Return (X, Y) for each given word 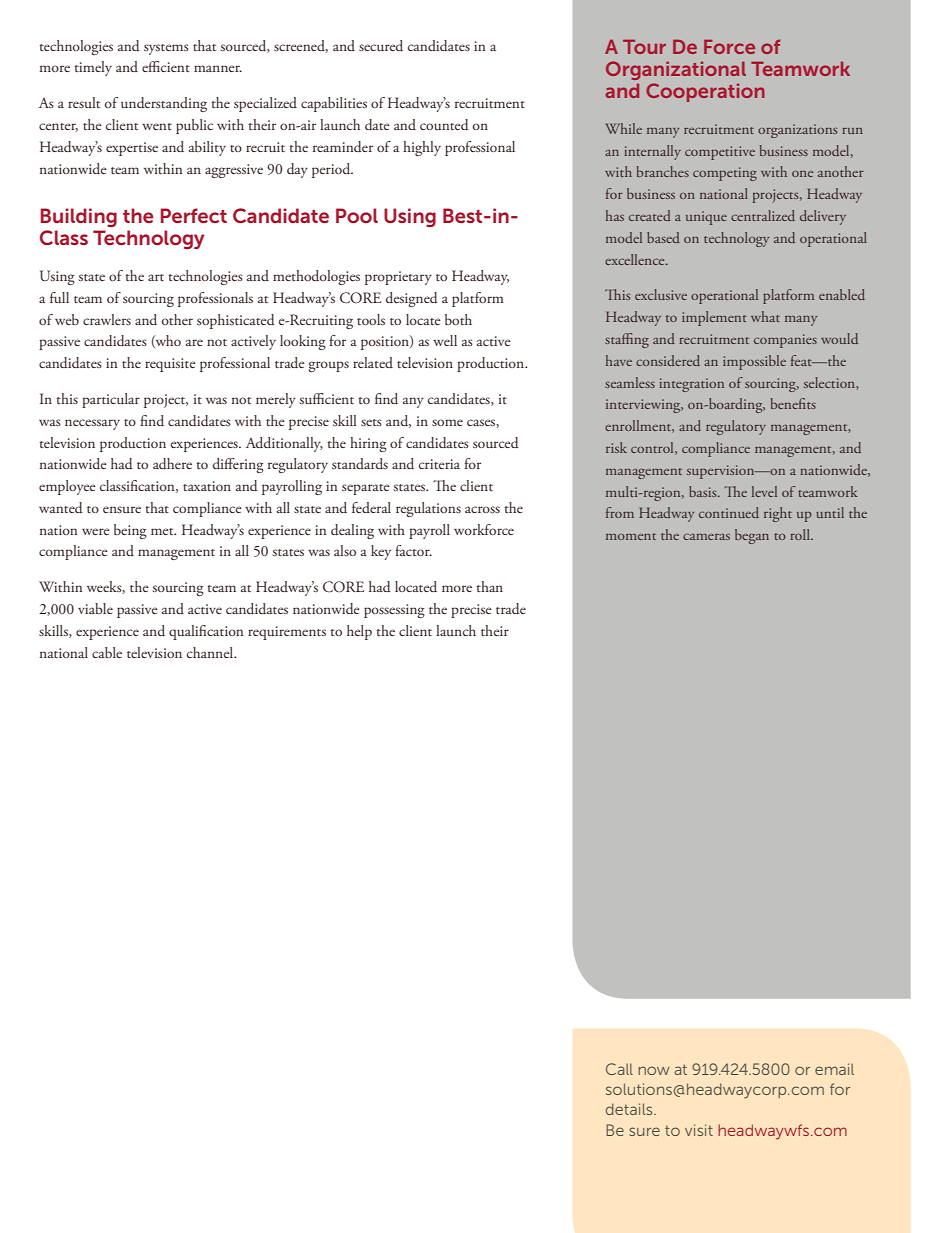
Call (619, 1069)
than (489, 586)
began (752, 536)
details (630, 1109)
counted (444, 125)
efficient (166, 66)
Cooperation (705, 92)
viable (95, 608)
